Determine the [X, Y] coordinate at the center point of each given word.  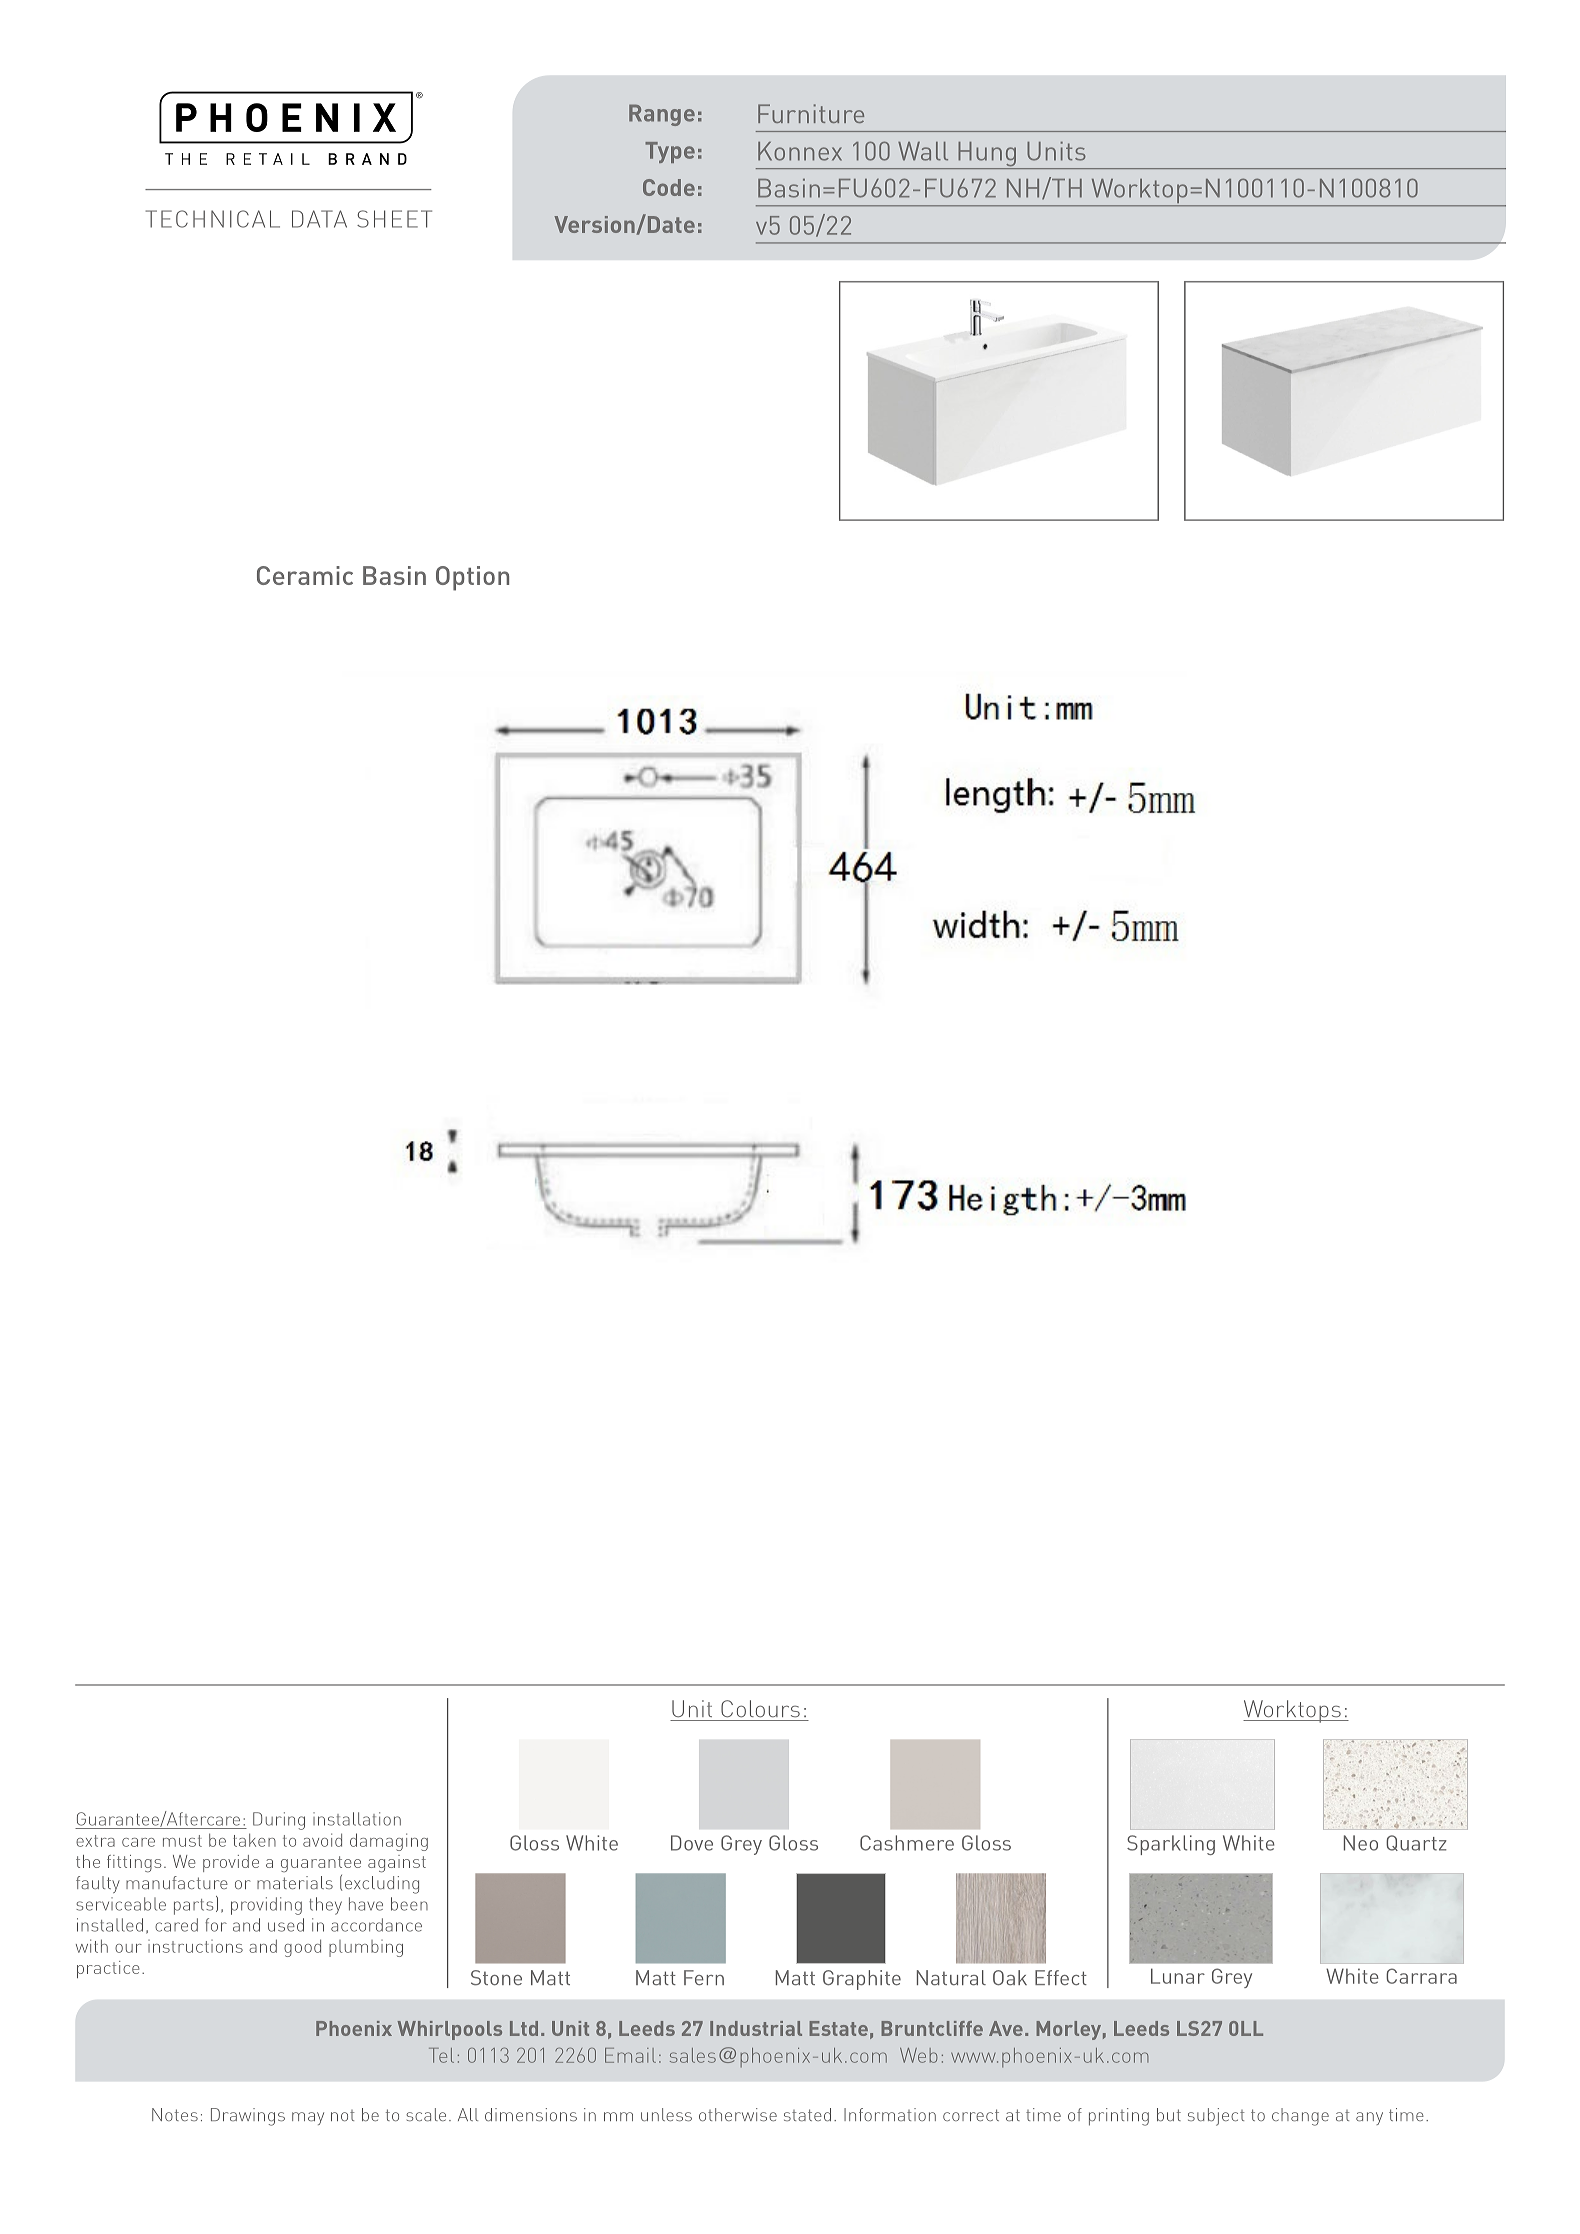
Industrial [756, 2028]
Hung [987, 155]
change [1300, 2117]
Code [669, 187]
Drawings [248, 2117]
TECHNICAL [212, 219]
